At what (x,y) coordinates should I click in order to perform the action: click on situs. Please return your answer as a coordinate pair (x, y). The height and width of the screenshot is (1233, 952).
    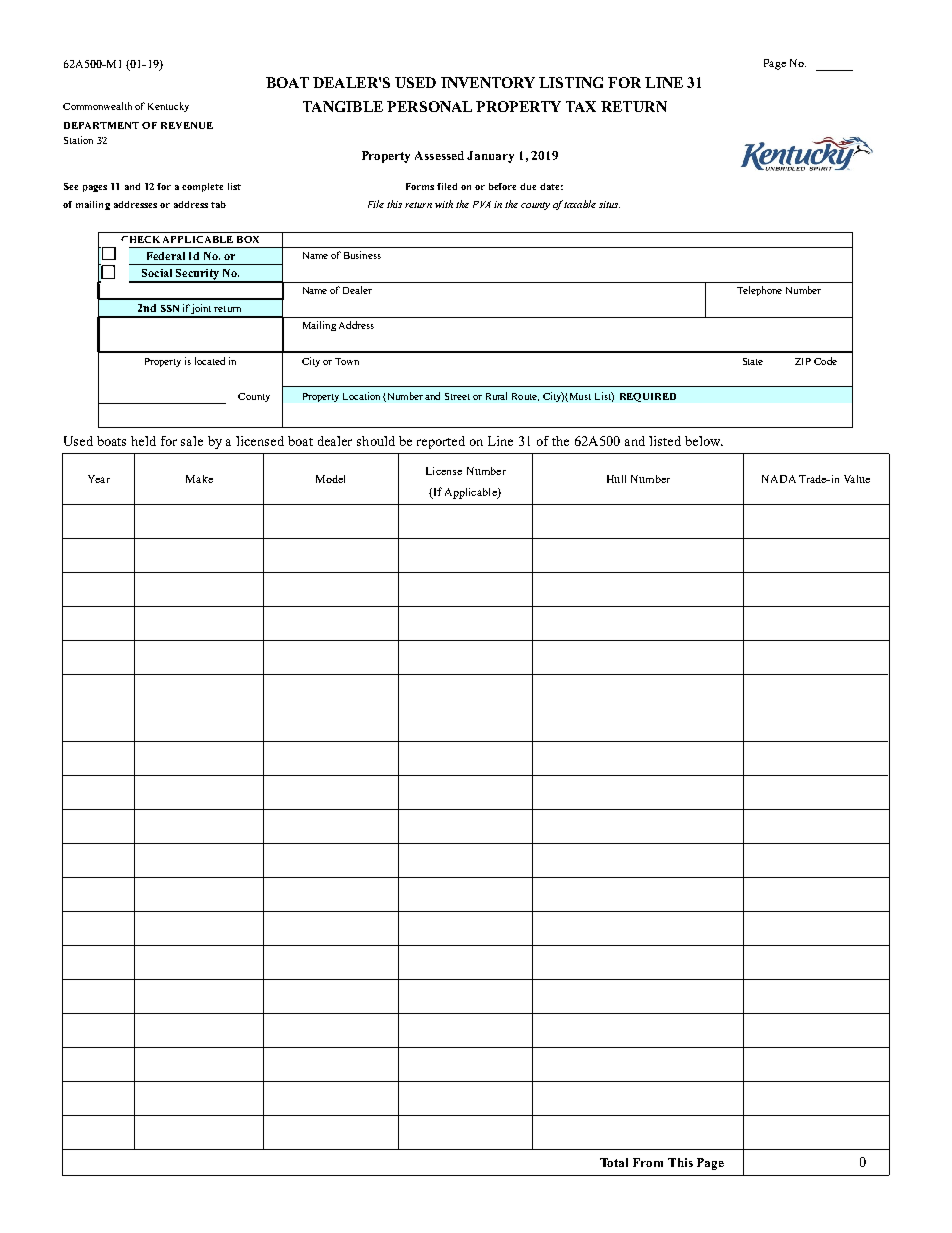
    Looking at the image, I should click on (609, 204).
